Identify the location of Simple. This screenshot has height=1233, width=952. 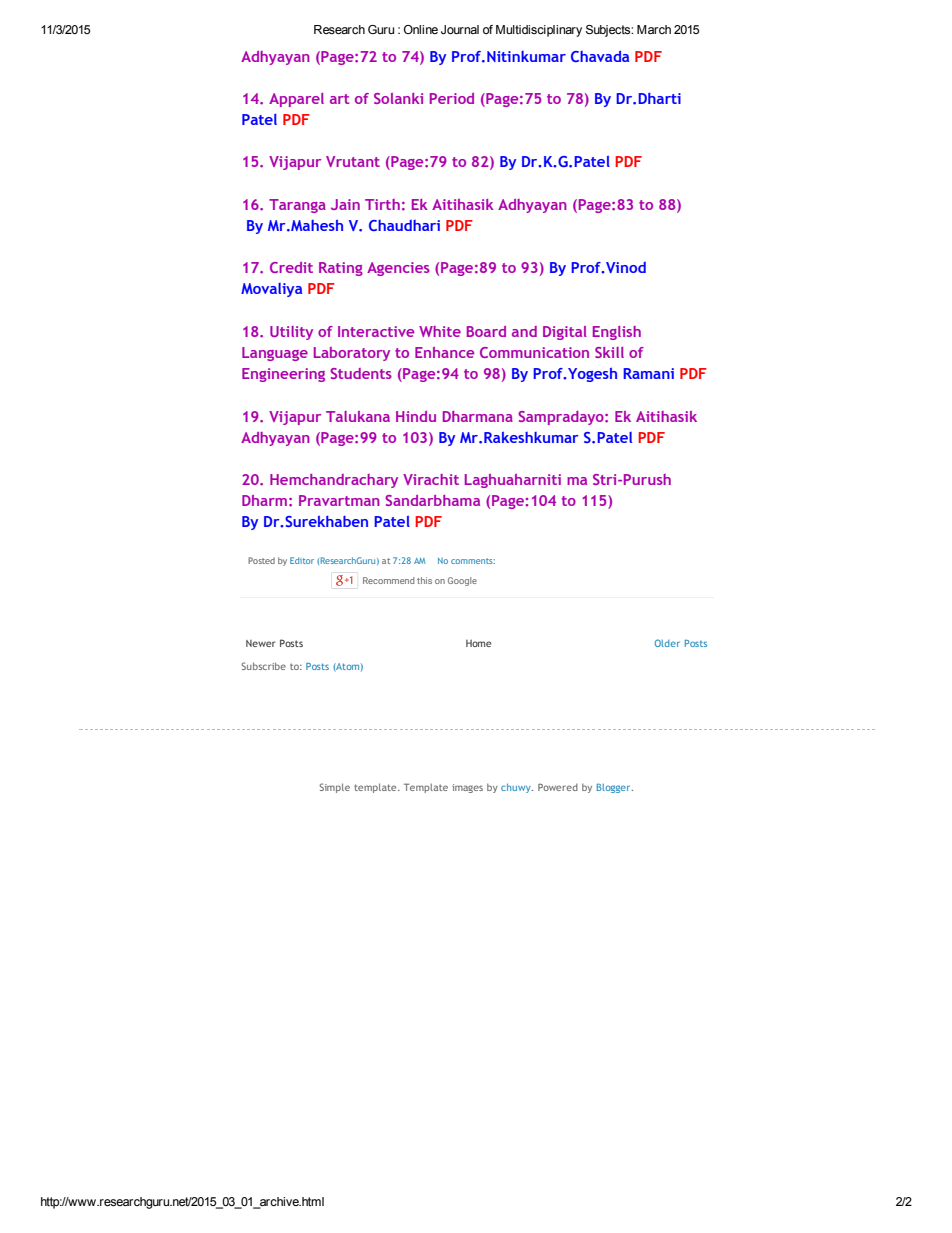
(334, 788).
